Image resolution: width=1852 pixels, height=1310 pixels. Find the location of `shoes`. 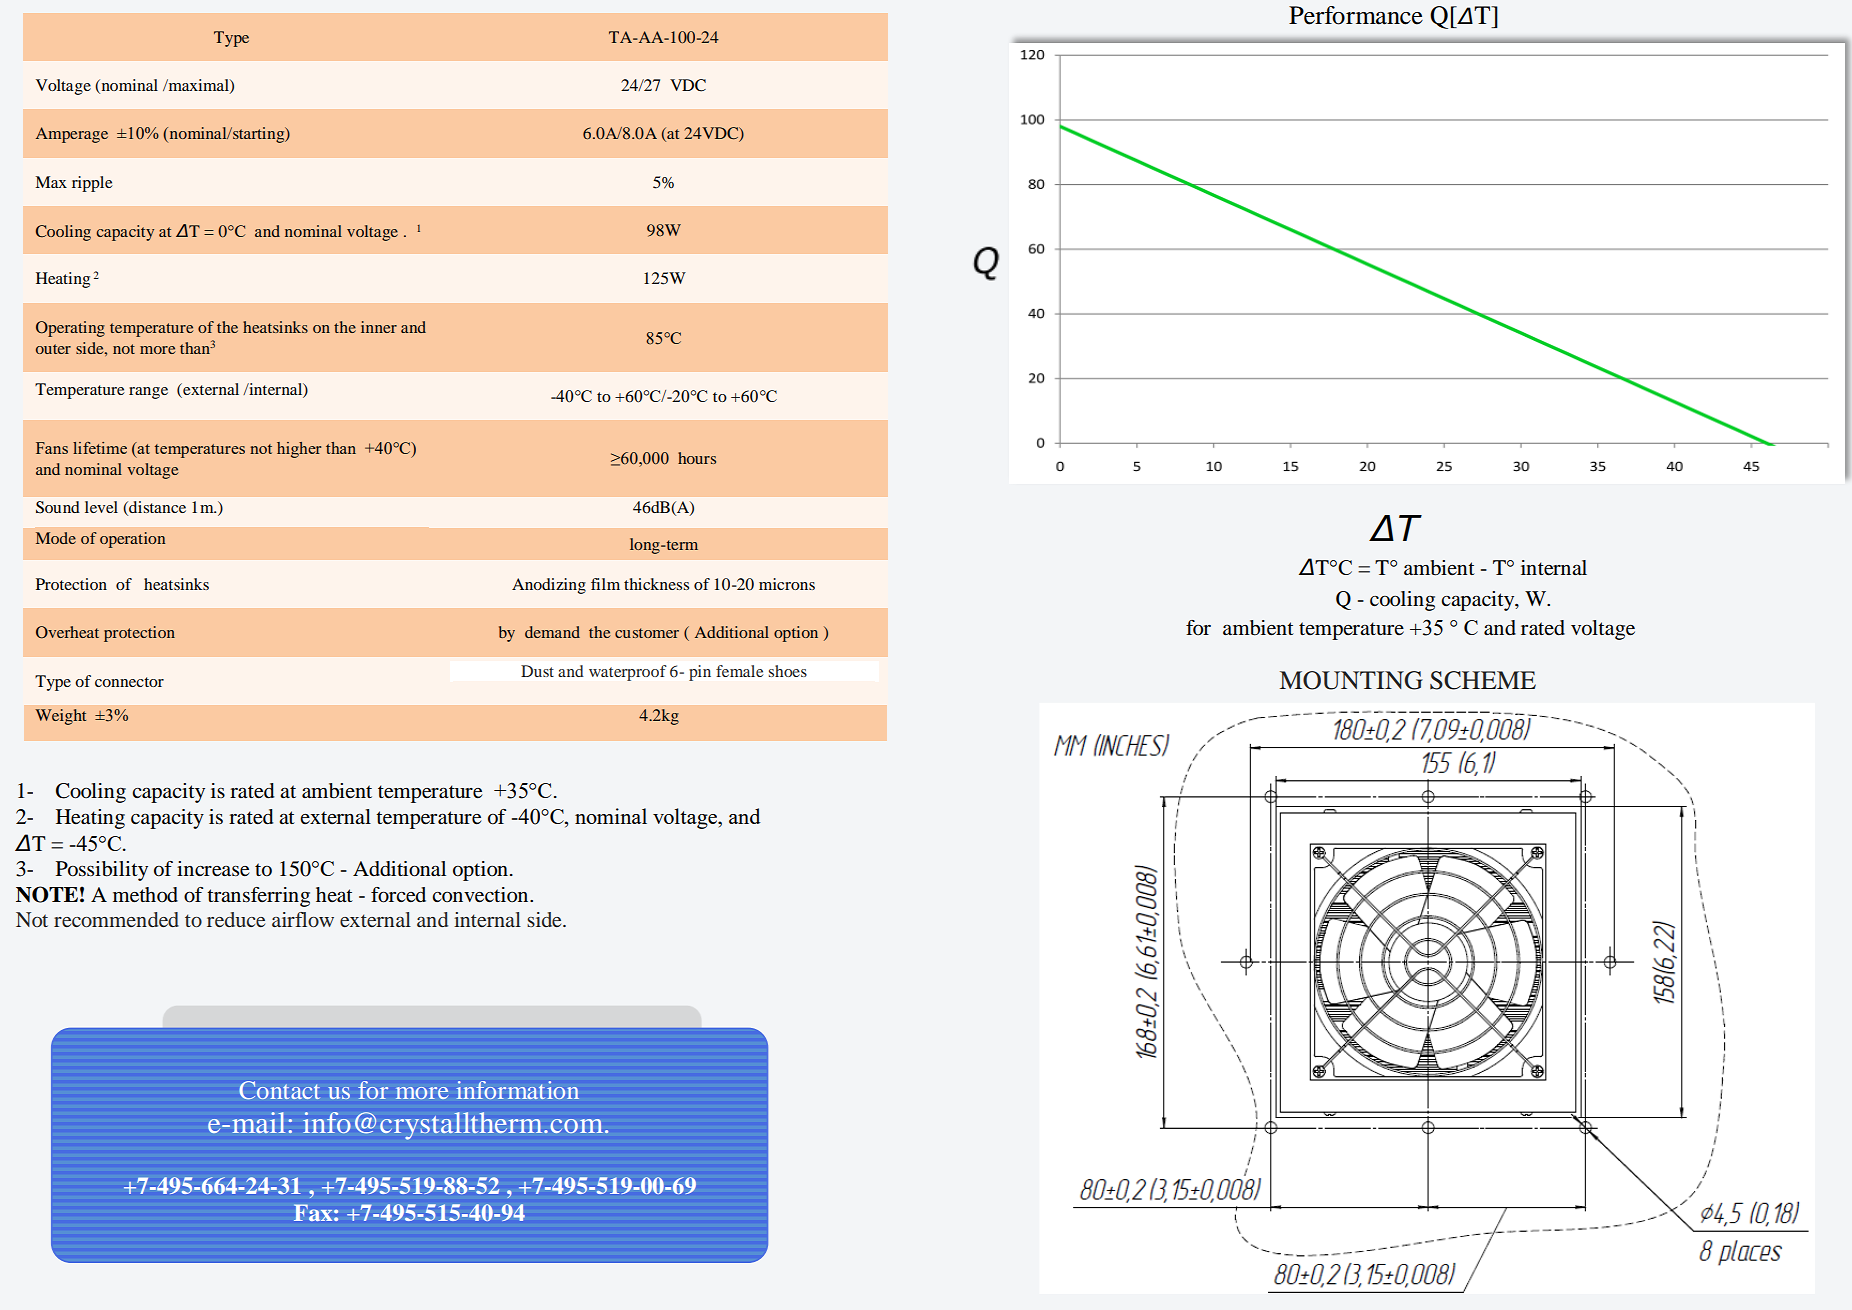

shoes is located at coordinates (788, 671).
